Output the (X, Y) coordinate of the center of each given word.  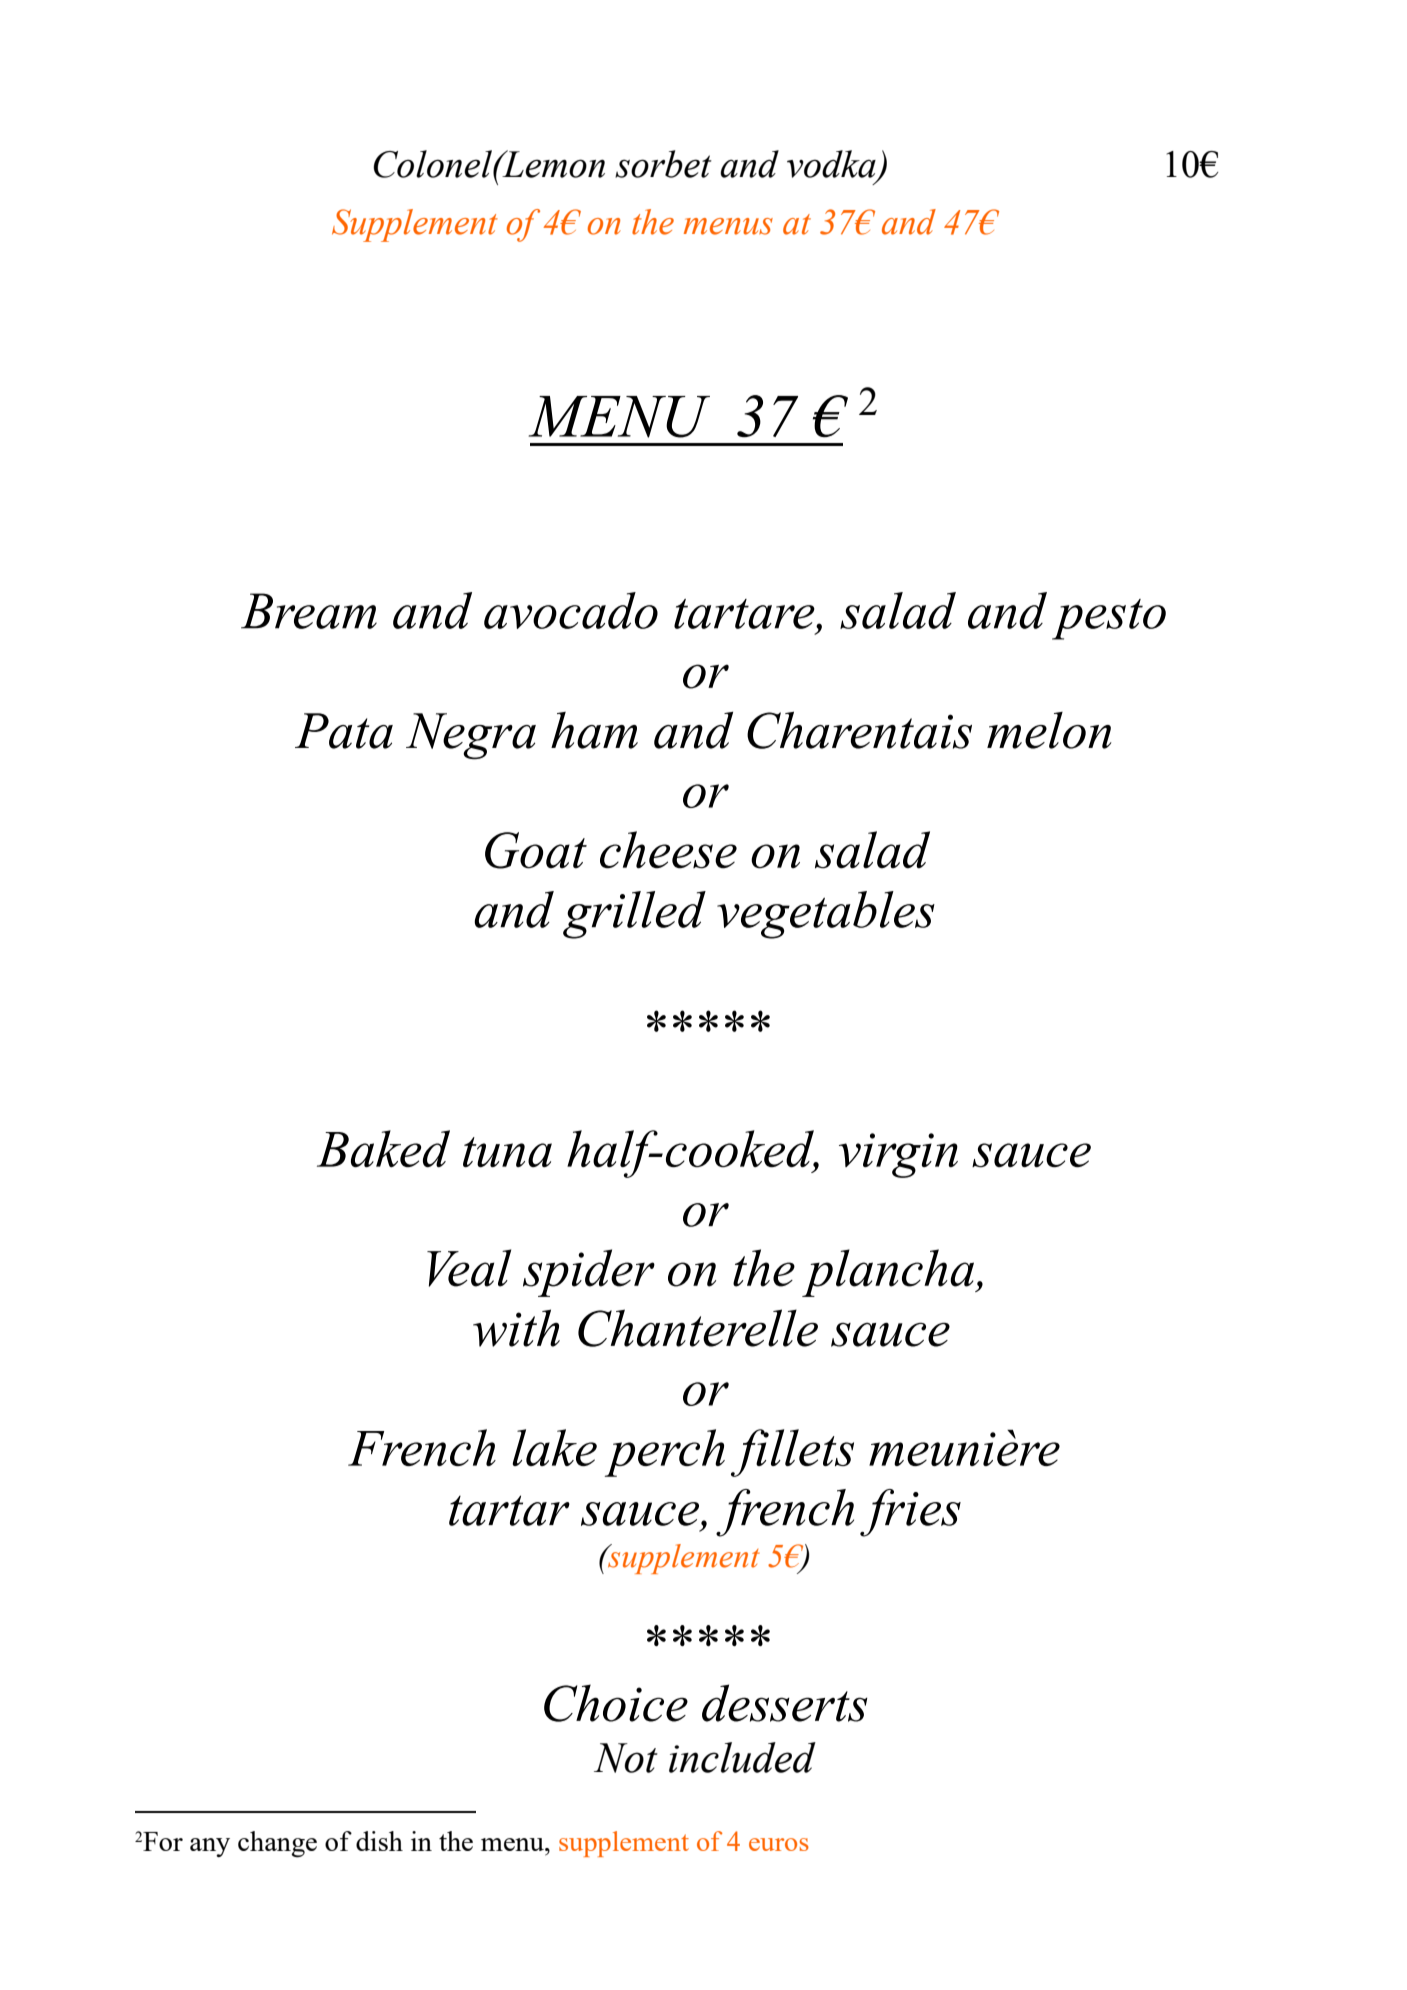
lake (554, 1447)
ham (594, 730)
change (277, 1844)
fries (910, 1513)
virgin (898, 1155)
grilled (634, 915)
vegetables (826, 915)
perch (665, 1453)
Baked (383, 1148)
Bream (309, 611)
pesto (1109, 619)
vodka (832, 165)
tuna (507, 1152)
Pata (344, 731)
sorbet (663, 164)
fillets (792, 1453)
